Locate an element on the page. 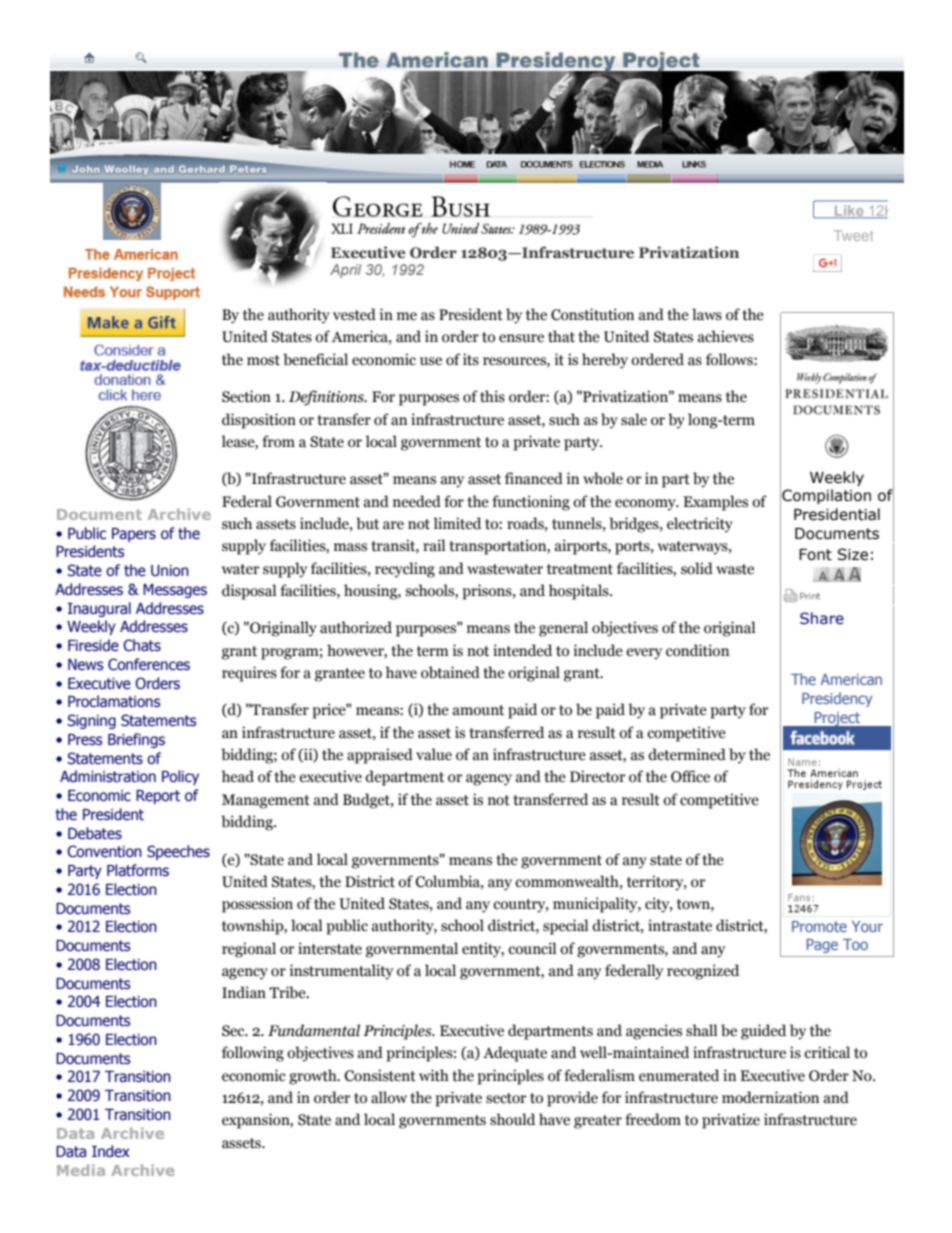  Index is located at coordinates (111, 1151).
